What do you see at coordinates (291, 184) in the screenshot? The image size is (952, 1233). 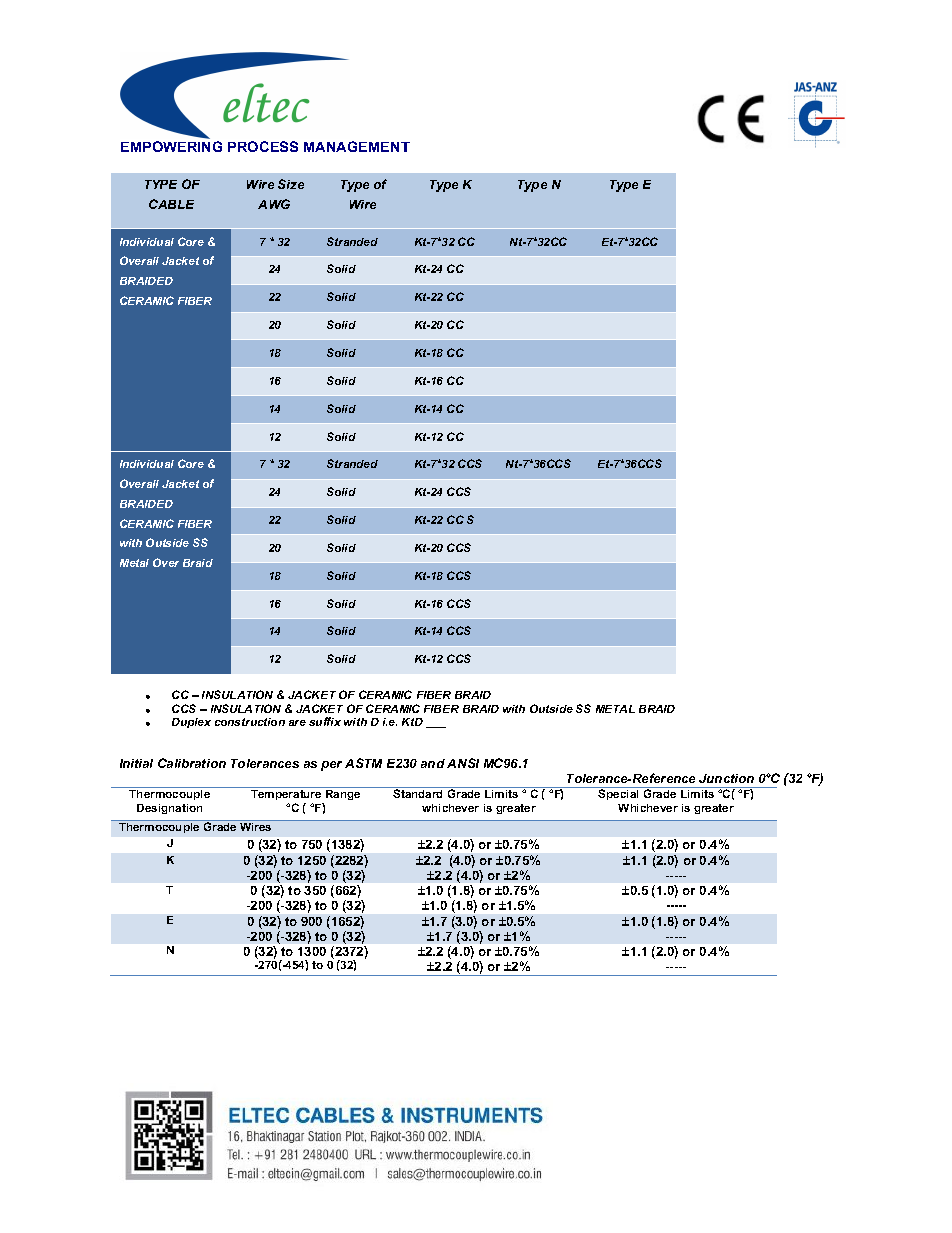 I see `Size` at bounding box center [291, 184].
